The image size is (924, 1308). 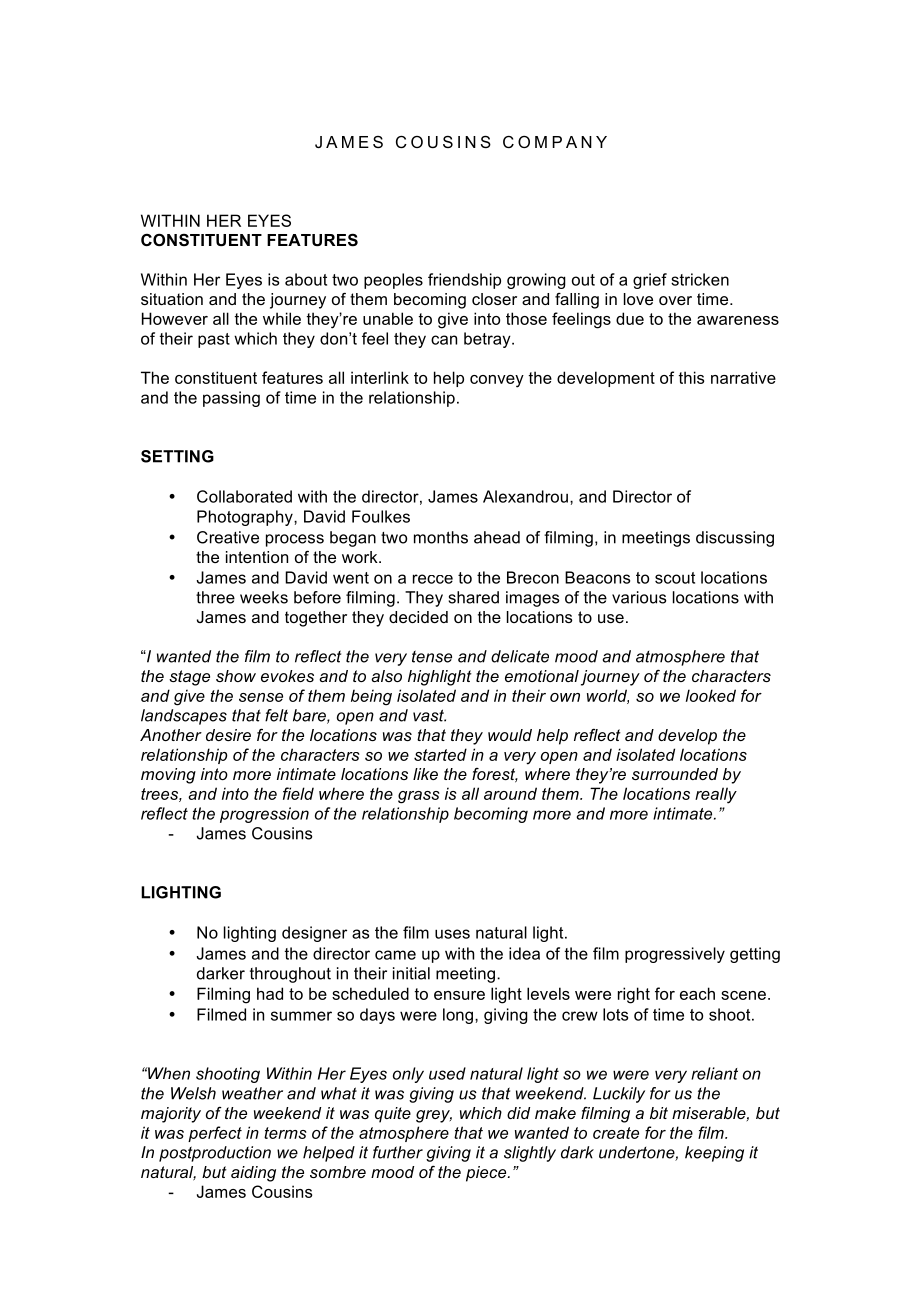 What do you see at coordinates (228, 735) in the document?
I see `desire` at bounding box center [228, 735].
